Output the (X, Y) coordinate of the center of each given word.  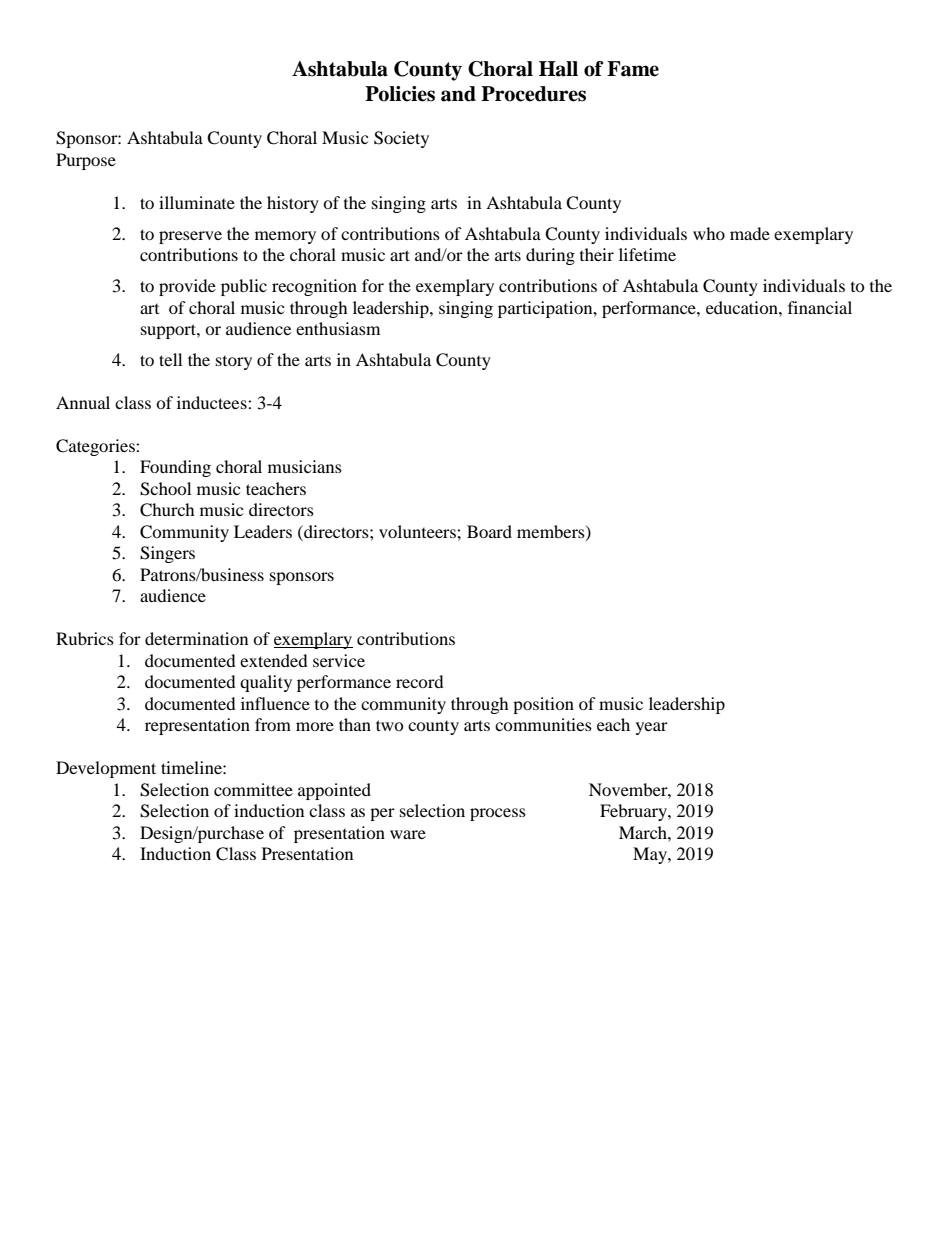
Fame (633, 69)
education (743, 307)
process (498, 814)
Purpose (86, 161)
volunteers (418, 531)
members (552, 532)
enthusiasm (338, 328)
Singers (167, 554)
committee (253, 789)
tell (170, 359)
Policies (400, 94)
